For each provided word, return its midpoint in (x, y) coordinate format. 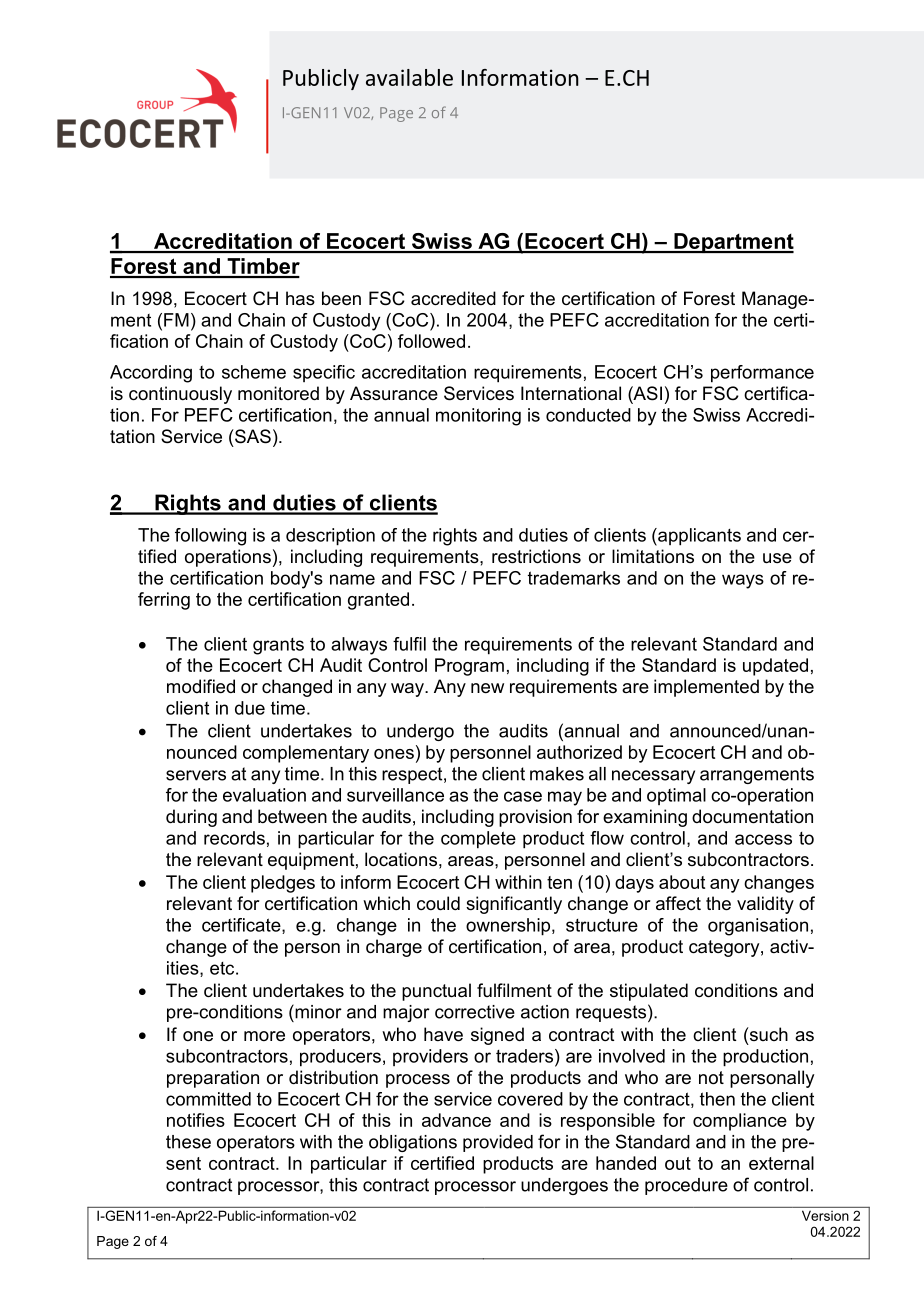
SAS (252, 436)
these (188, 1142)
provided (498, 1143)
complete (478, 840)
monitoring (478, 417)
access (763, 839)
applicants (698, 537)
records (234, 838)
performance (762, 374)
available (409, 77)
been (341, 298)
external (781, 1163)
